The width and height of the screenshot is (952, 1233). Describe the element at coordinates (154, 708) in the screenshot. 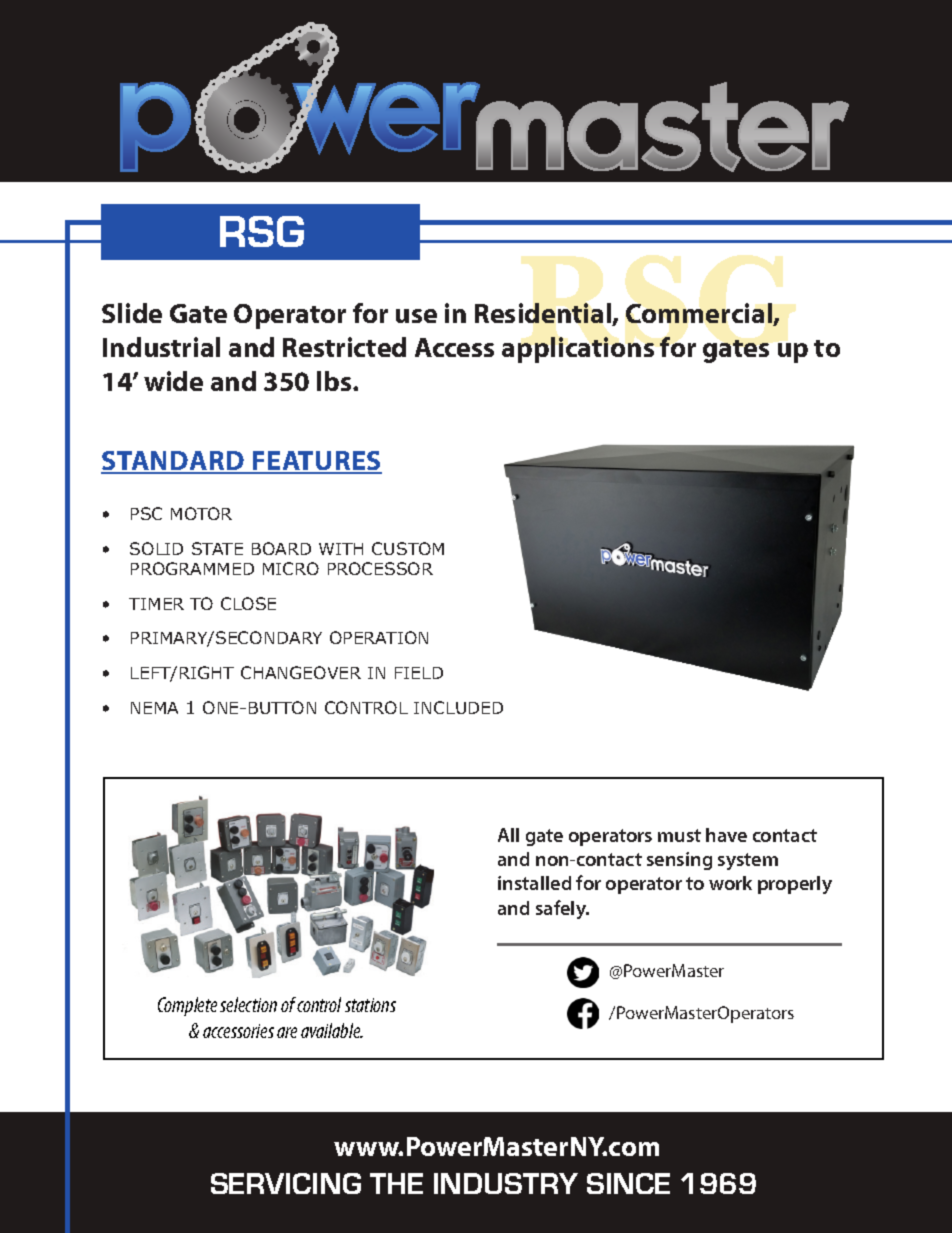

I see `NEMA` at that location.
